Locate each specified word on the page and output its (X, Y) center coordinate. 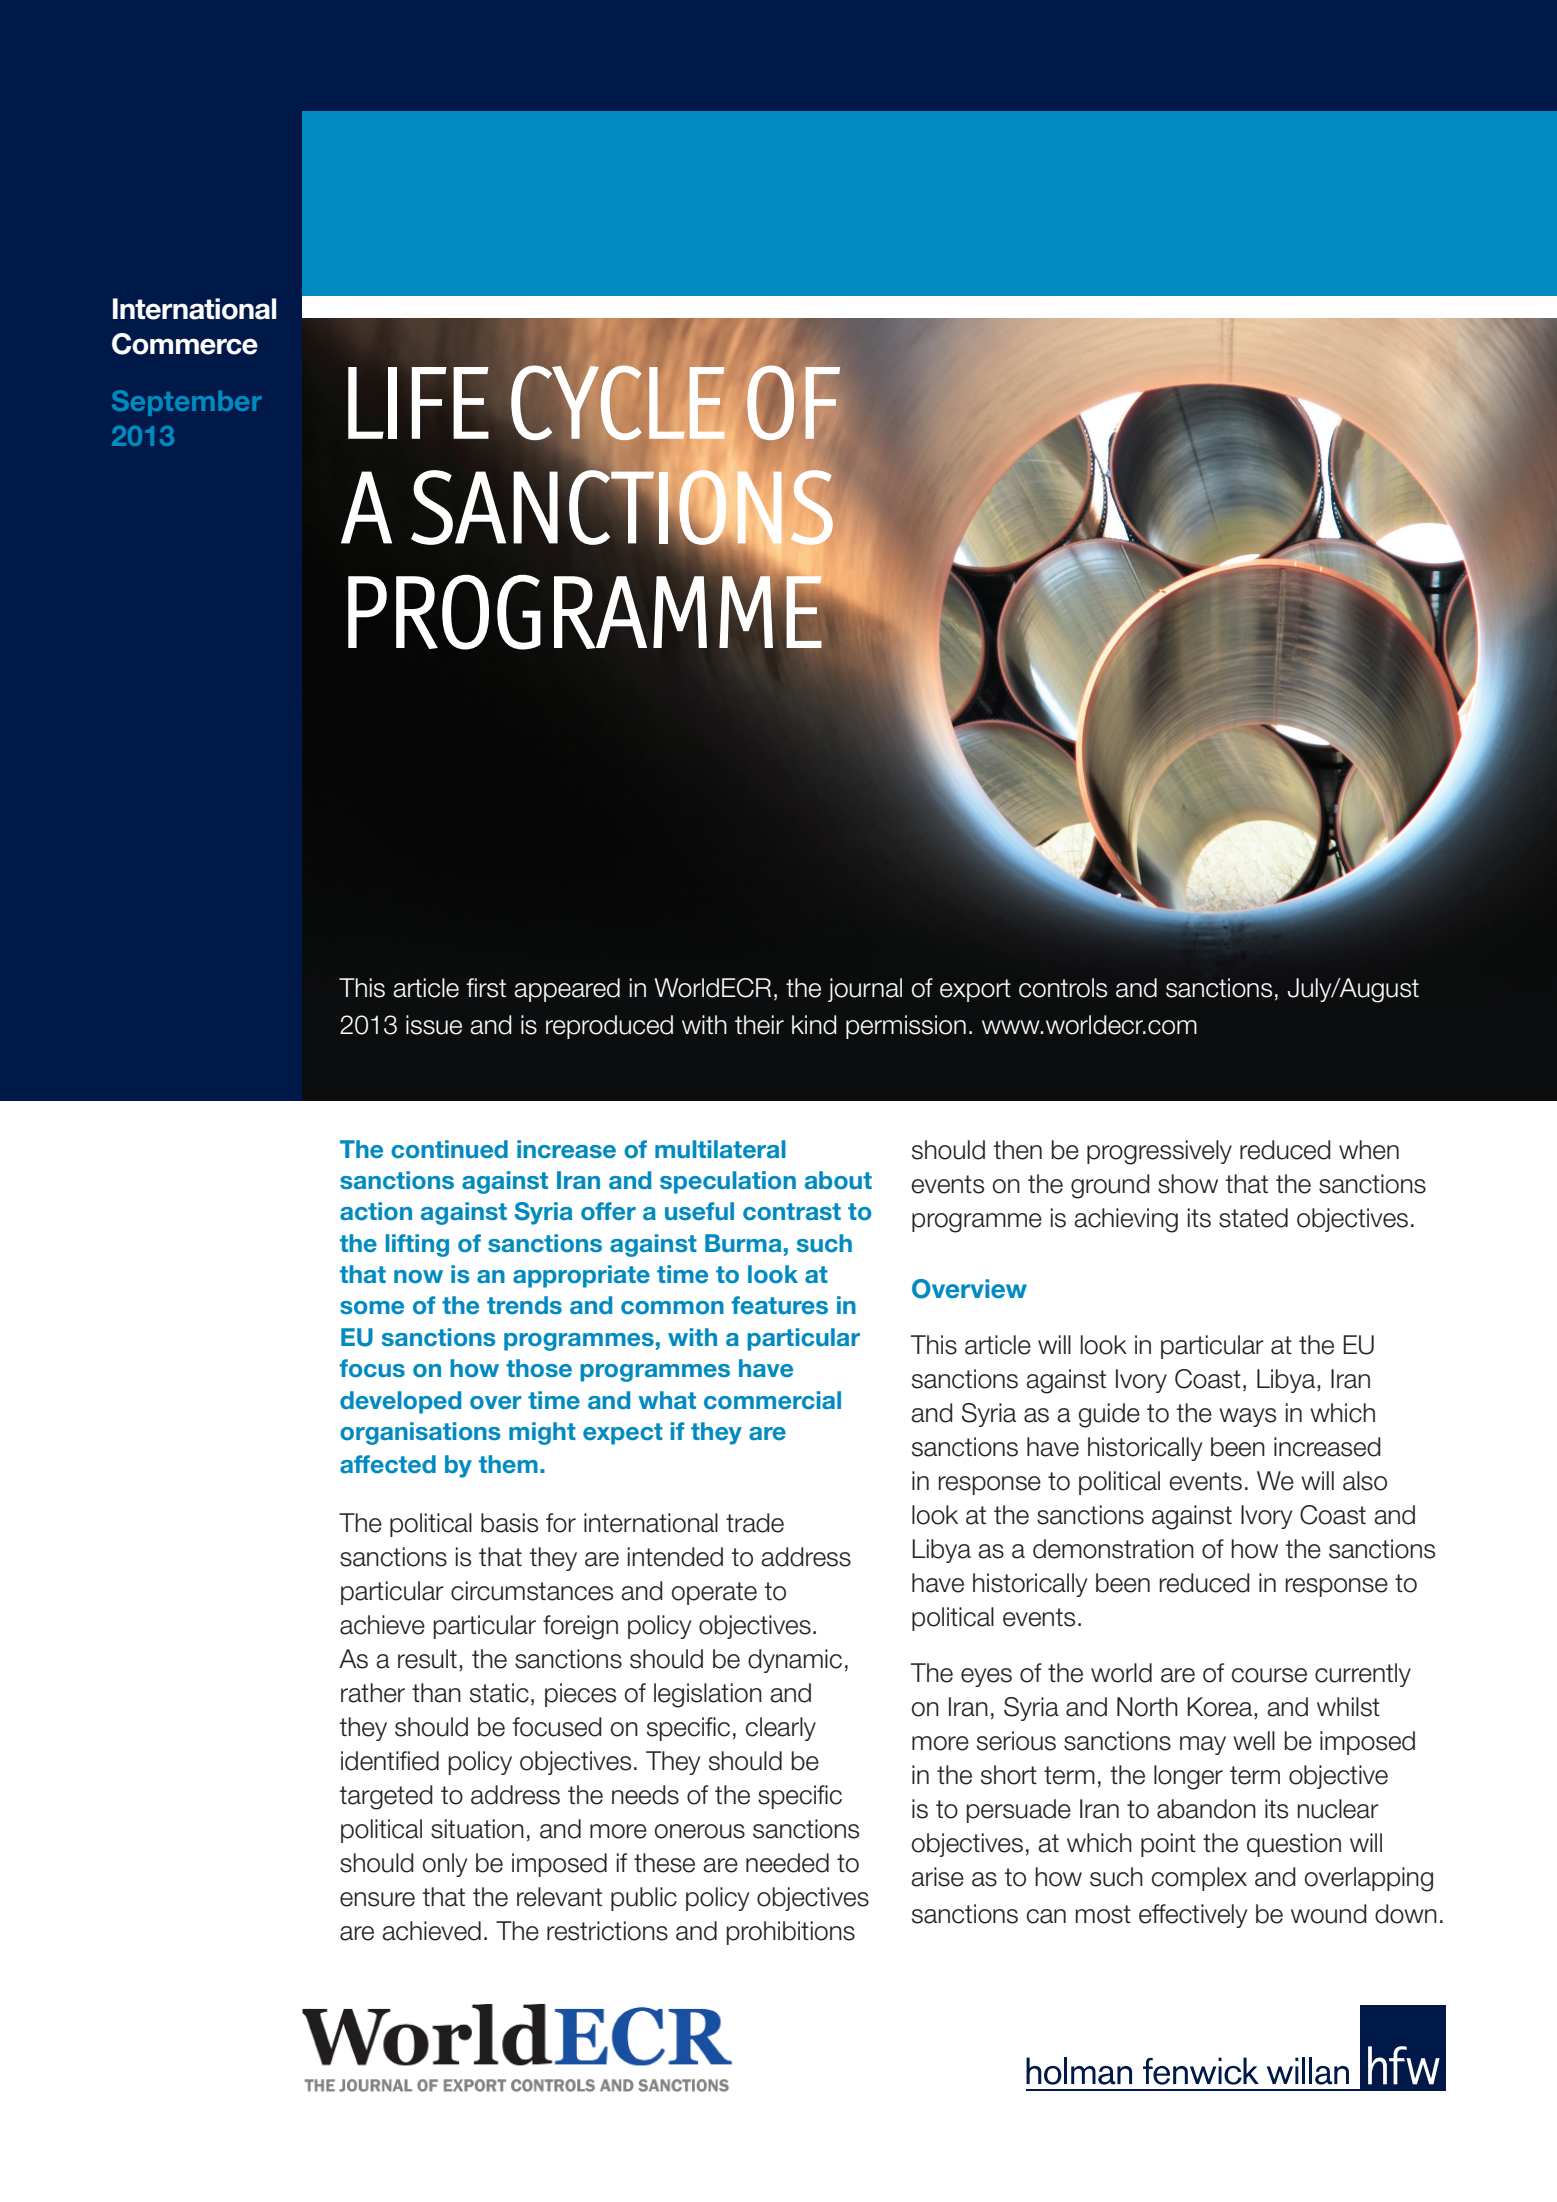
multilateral (720, 1149)
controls (1063, 988)
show (1188, 1184)
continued (449, 1149)
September (187, 403)
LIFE (418, 403)
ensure (377, 1899)
